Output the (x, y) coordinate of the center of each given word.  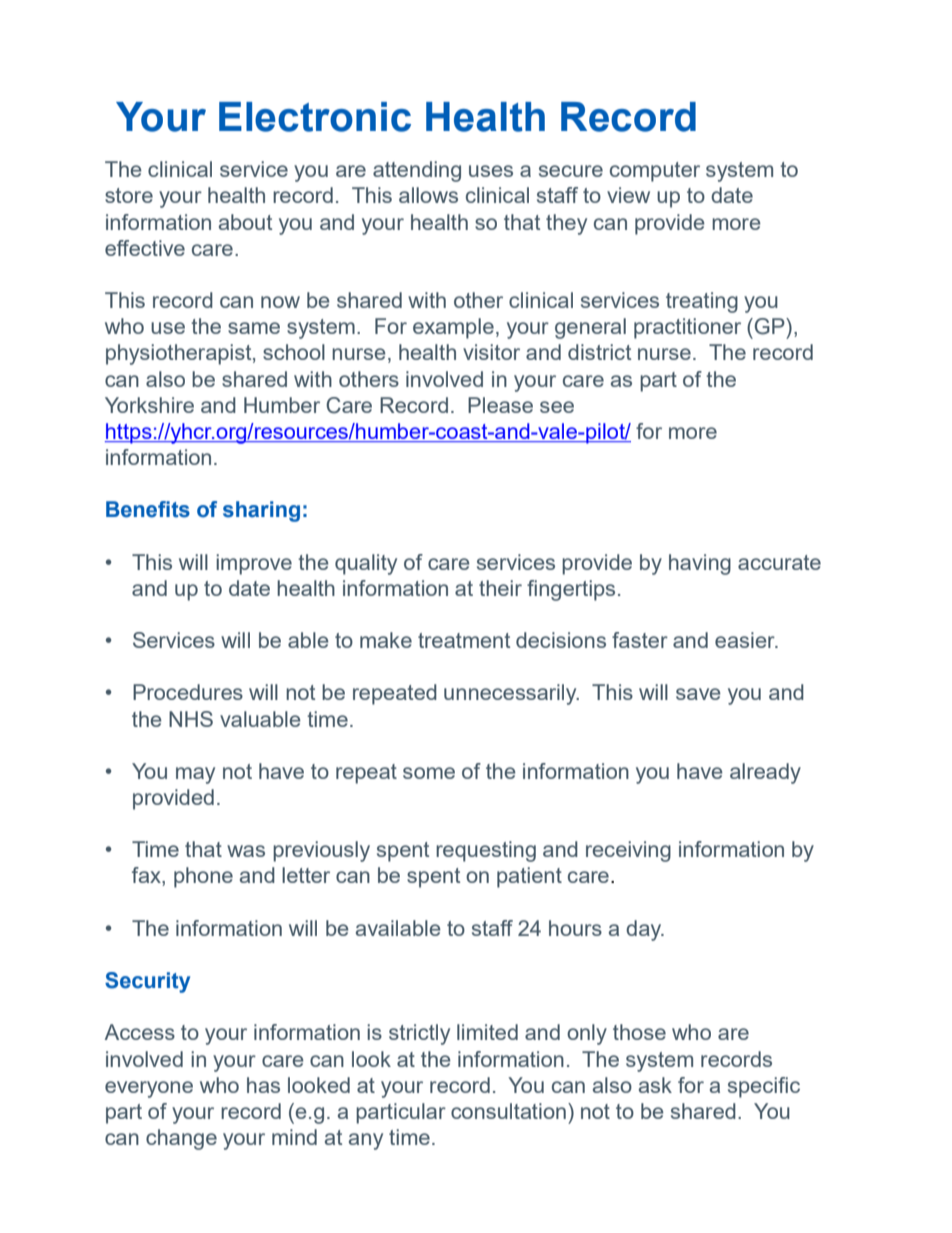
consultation (508, 1111)
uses (491, 171)
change (181, 1139)
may (195, 775)
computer (655, 172)
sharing (261, 511)
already (765, 773)
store (129, 195)
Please (500, 405)
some (429, 773)
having (700, 564)
